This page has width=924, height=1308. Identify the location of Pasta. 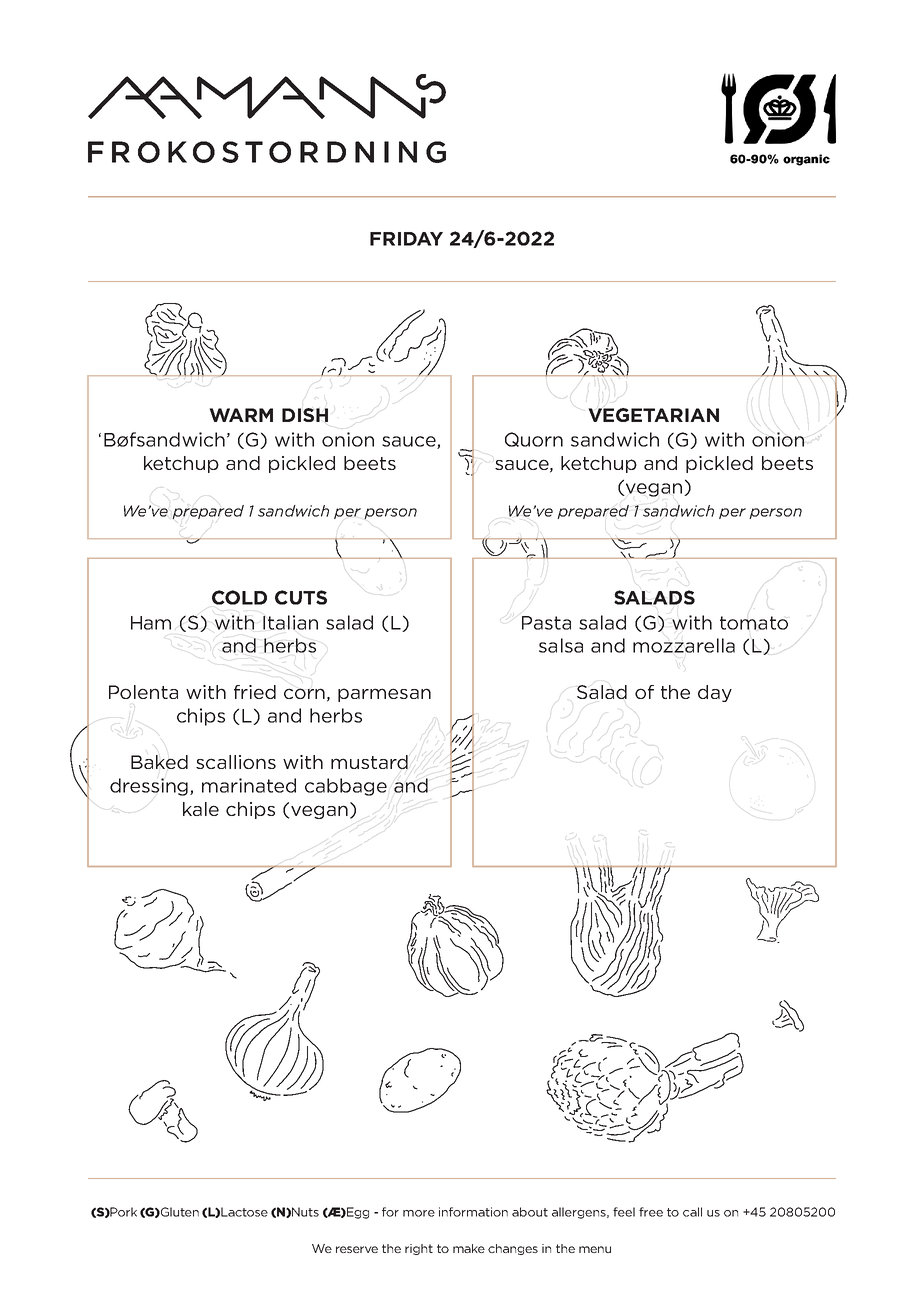
(546, 623).
